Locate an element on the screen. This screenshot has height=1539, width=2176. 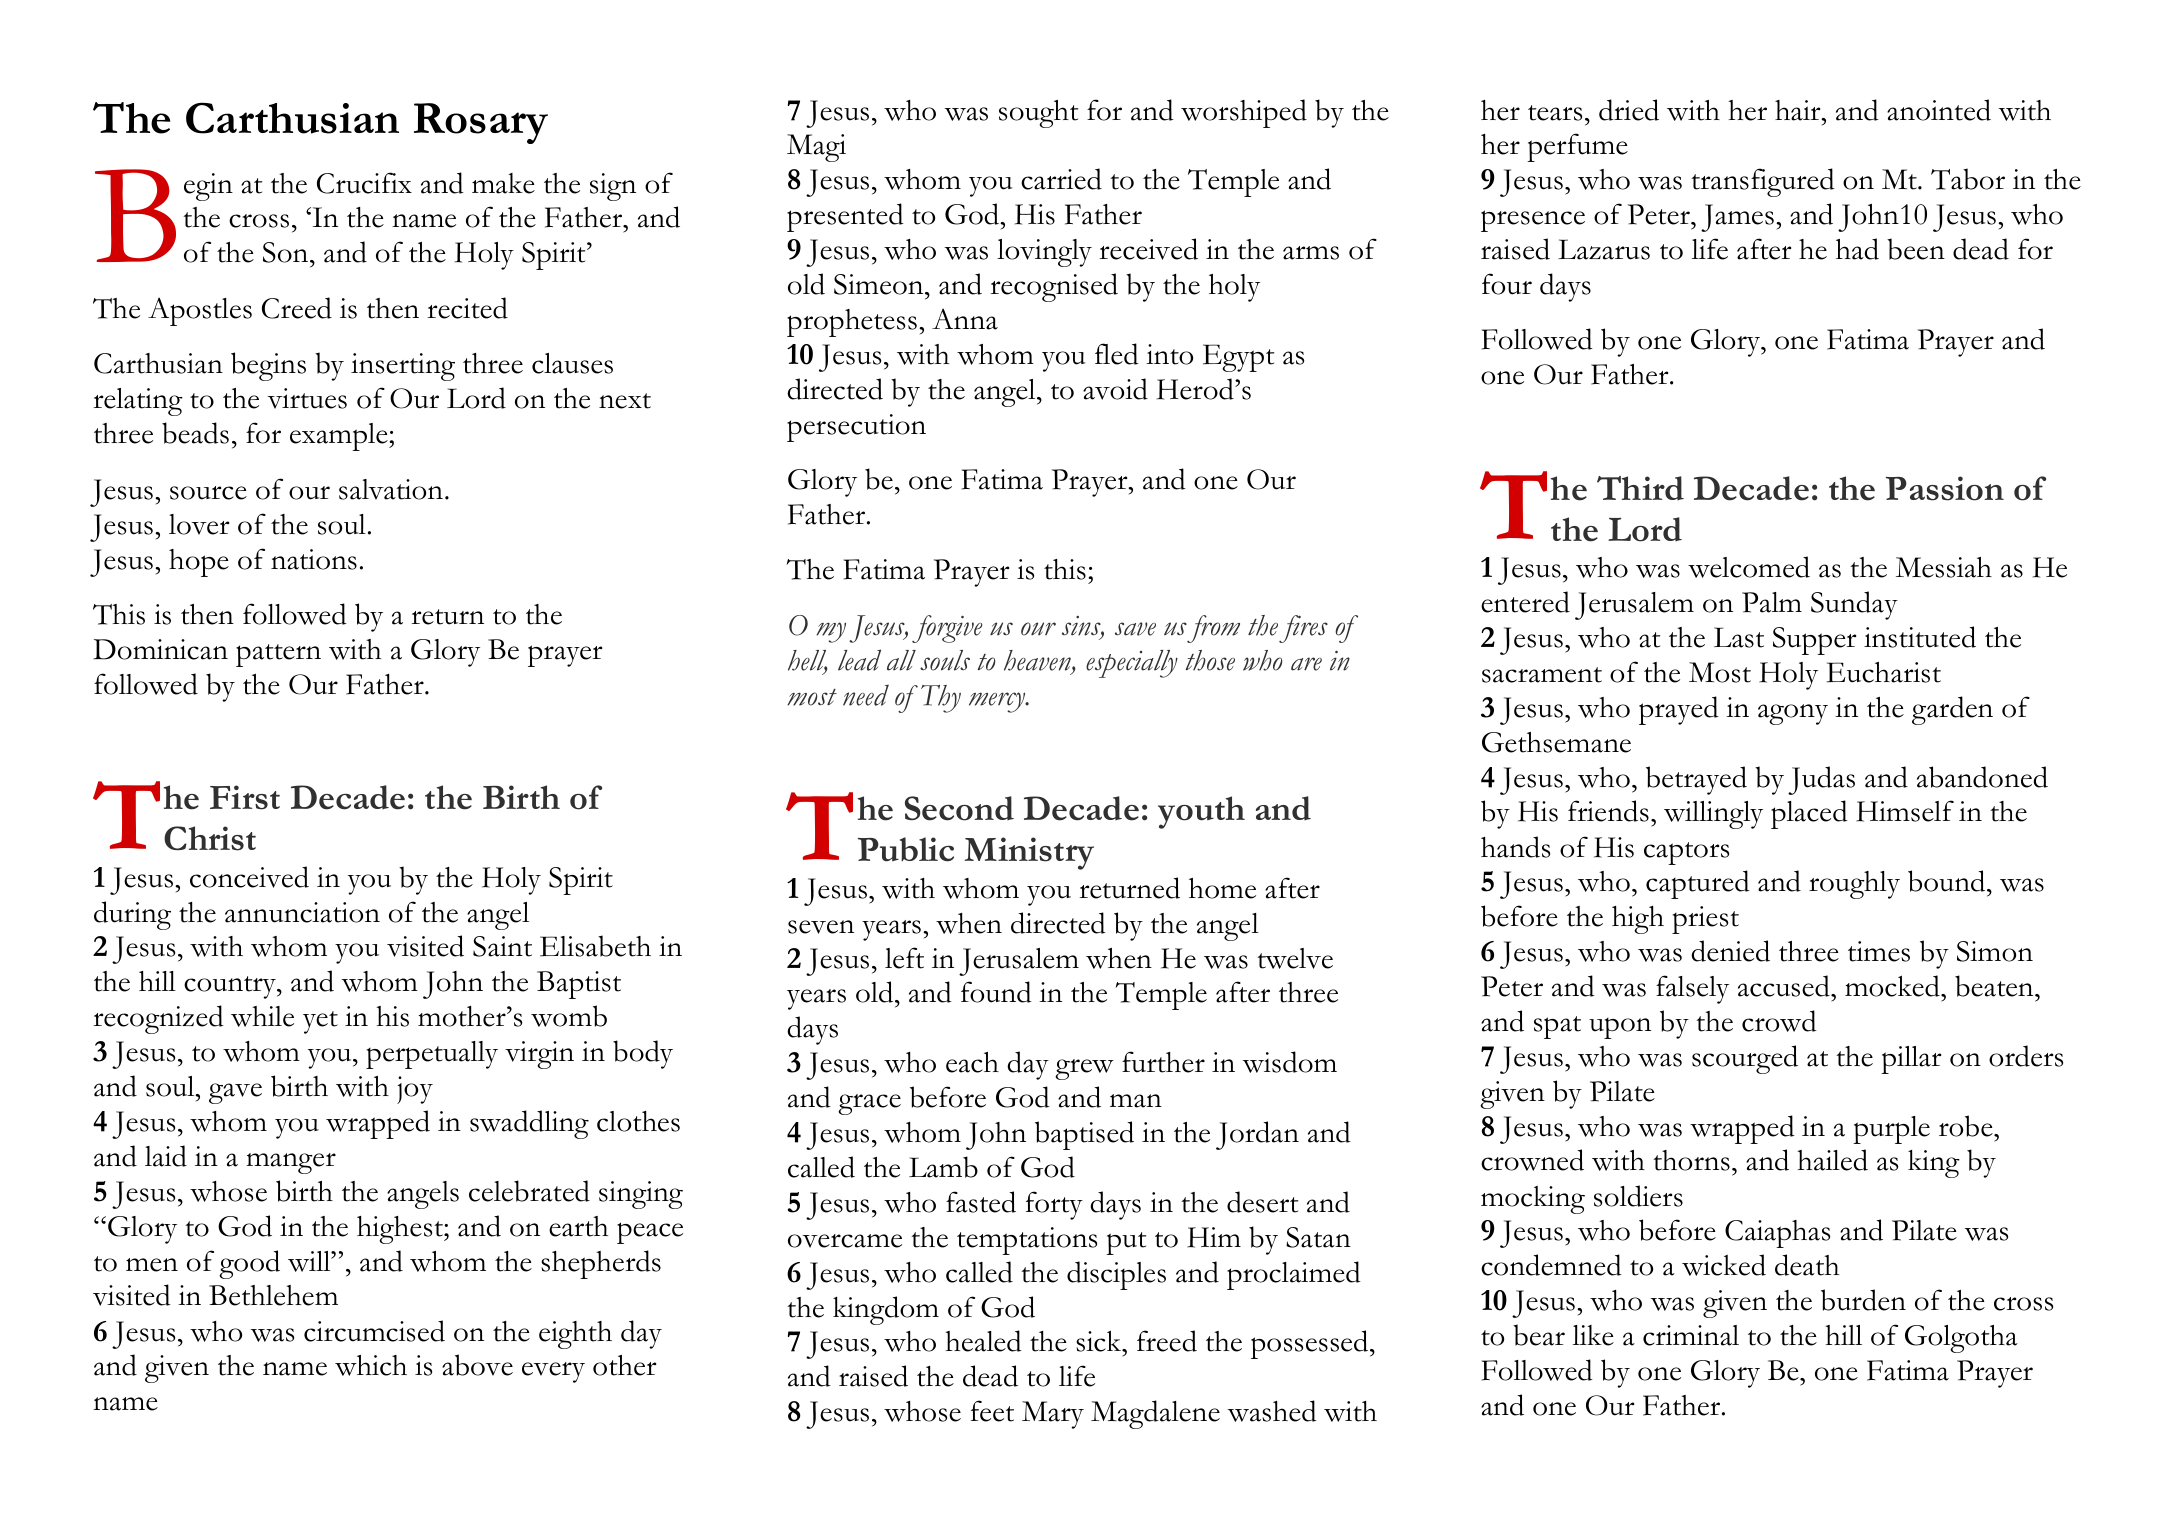
avoid is located at coordinates (1115, 389).
